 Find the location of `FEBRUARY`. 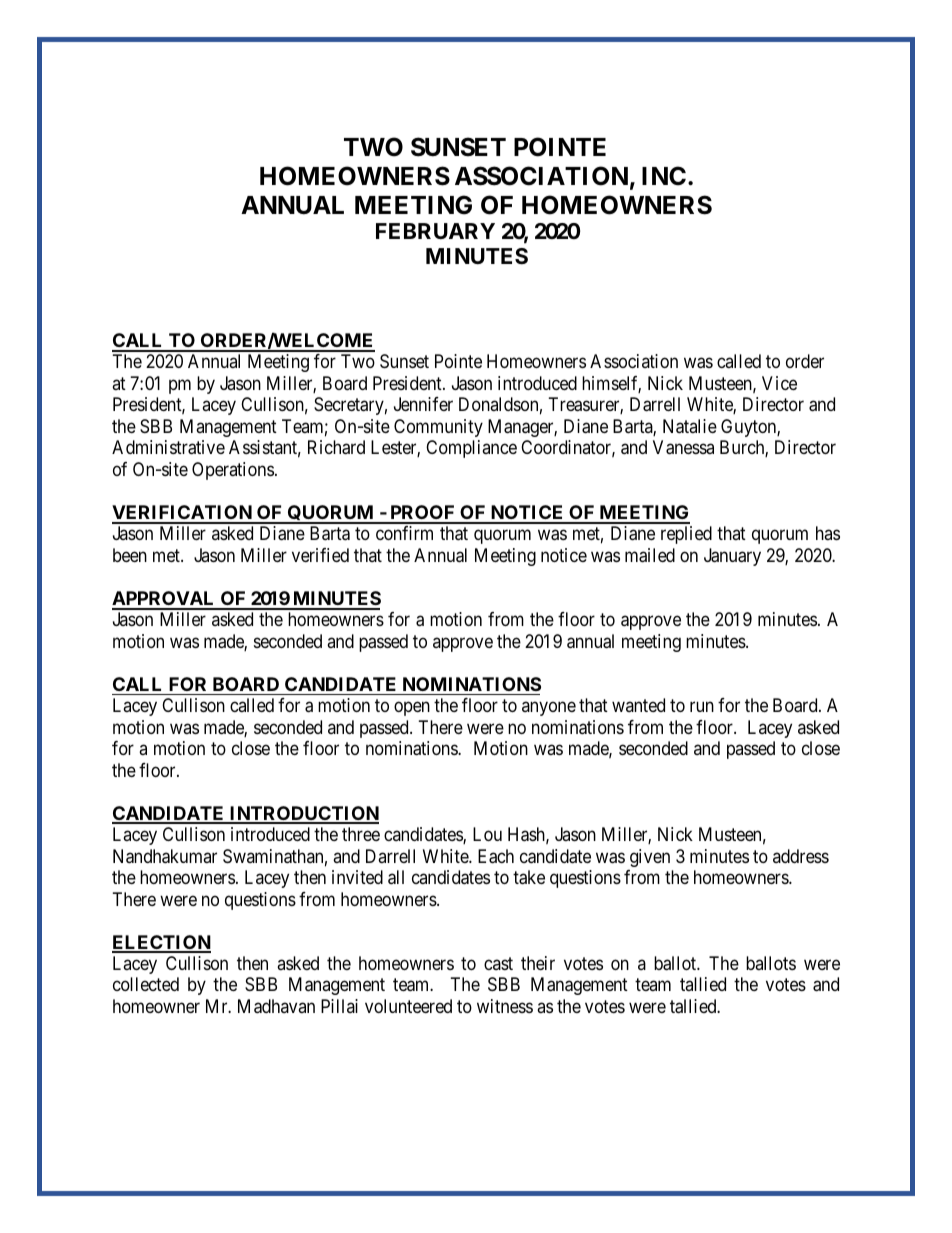

FEBRUARY is located at coordinates (435, 231).
